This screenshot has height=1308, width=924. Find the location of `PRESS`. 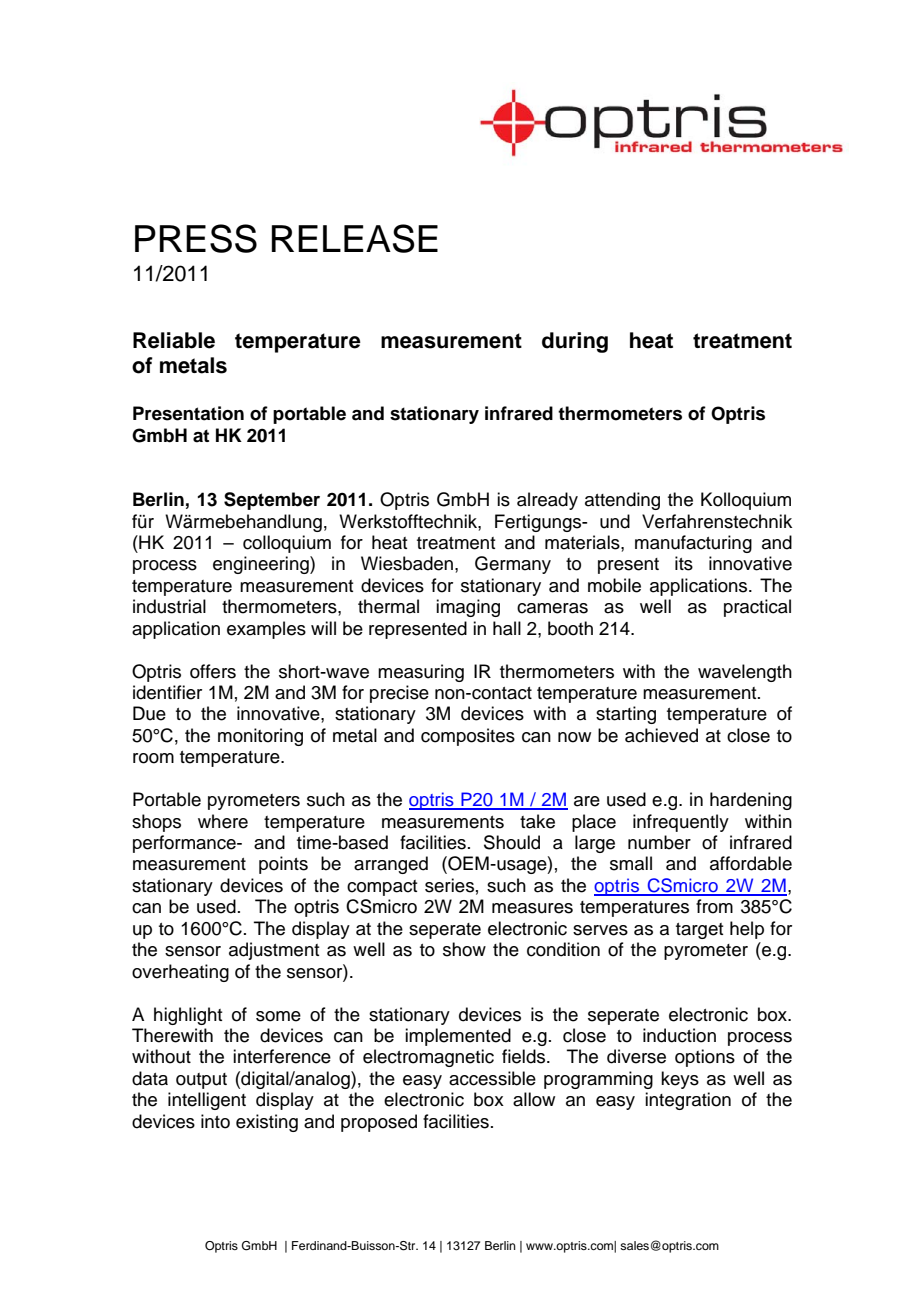

PRESS is located at coordinates (196, 238).
